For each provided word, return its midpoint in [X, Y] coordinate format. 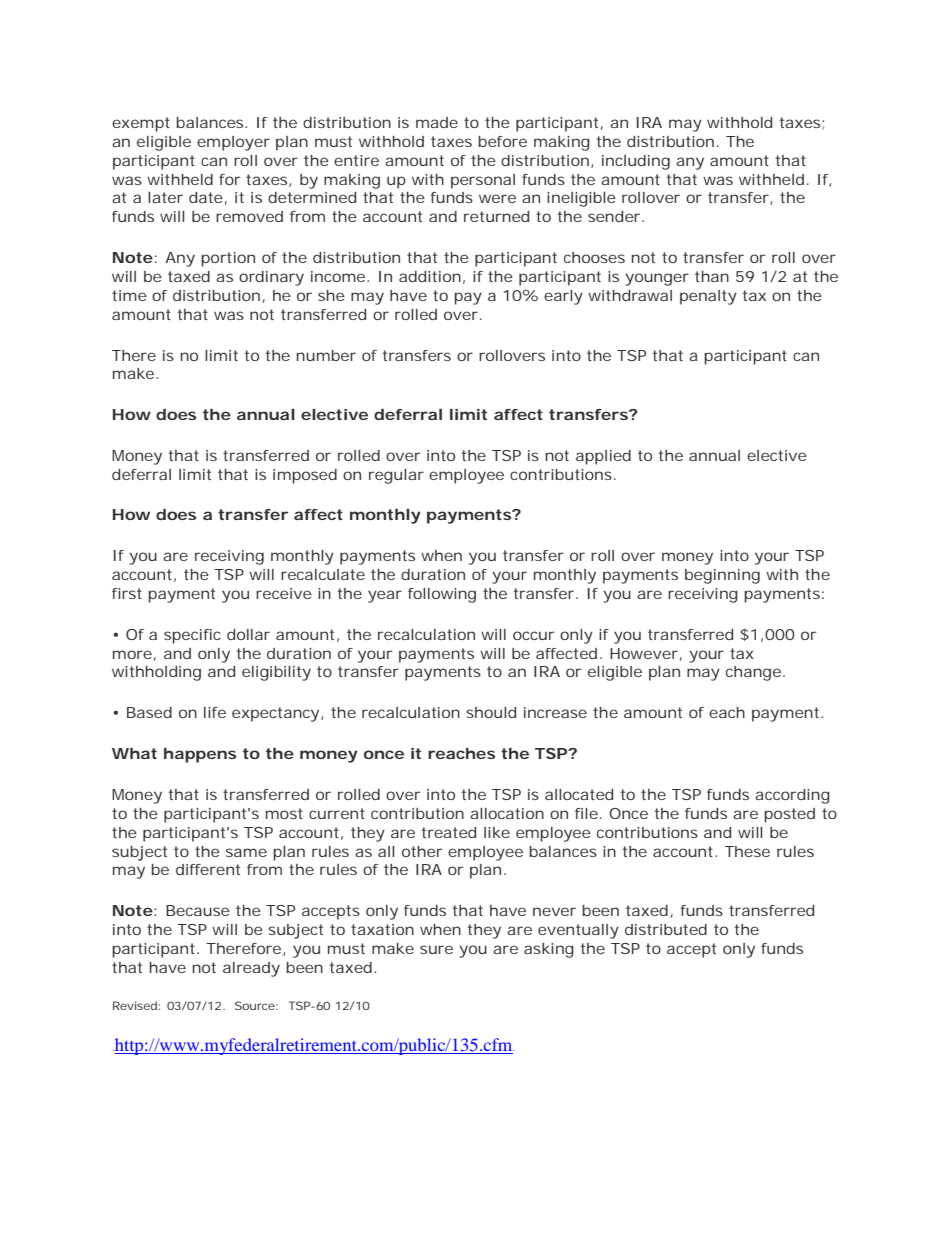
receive [284, 593]
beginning [722, 576]
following [442, 595]
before [502, 141]
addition [430, 276]
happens [200, 755]
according [792, 796]
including [636, 162]
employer [233, 143]
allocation [507, 813]
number [326, 355]
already [251, 969]
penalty [708, 297]
